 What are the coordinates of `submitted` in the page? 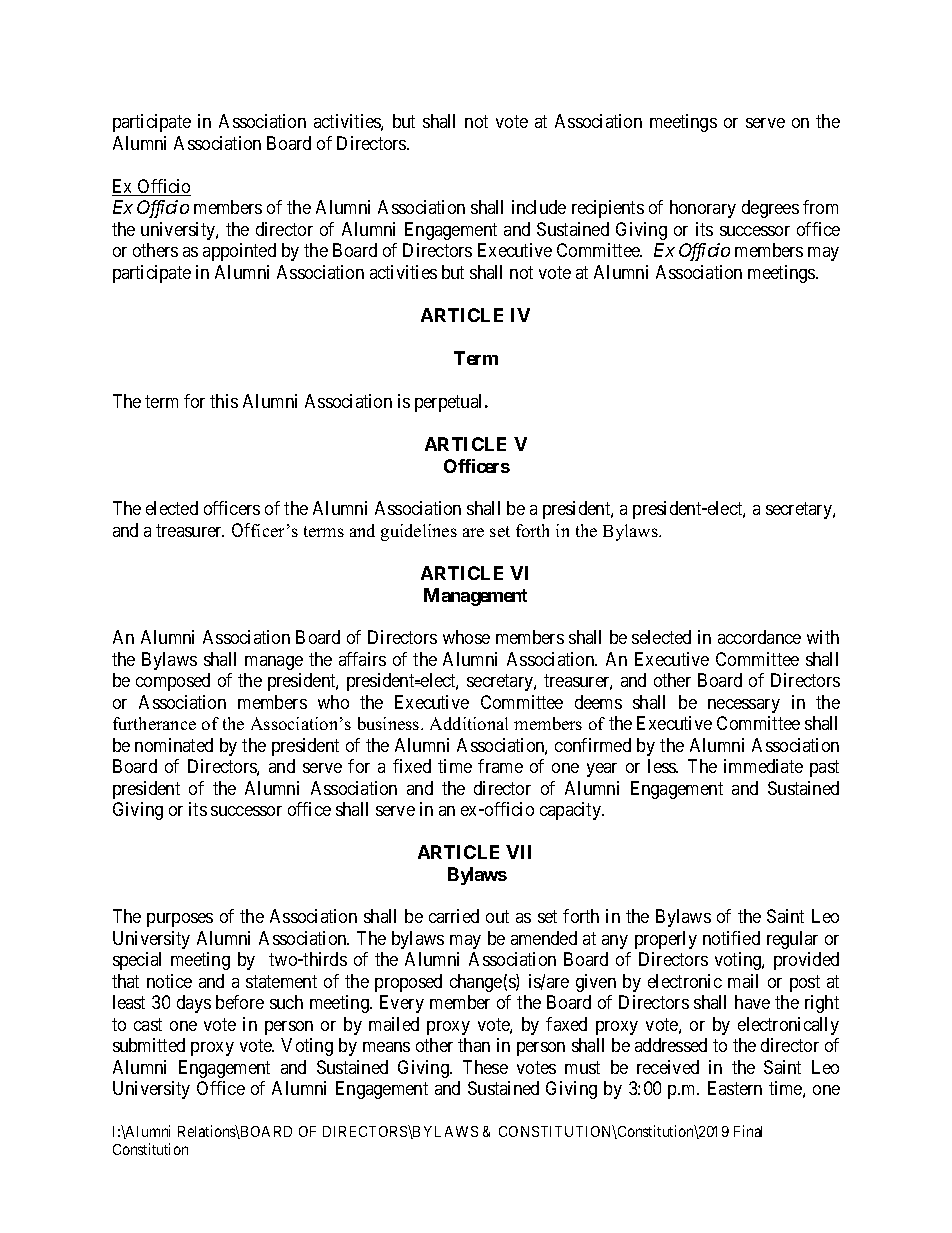 It's located at (149, 1045).
